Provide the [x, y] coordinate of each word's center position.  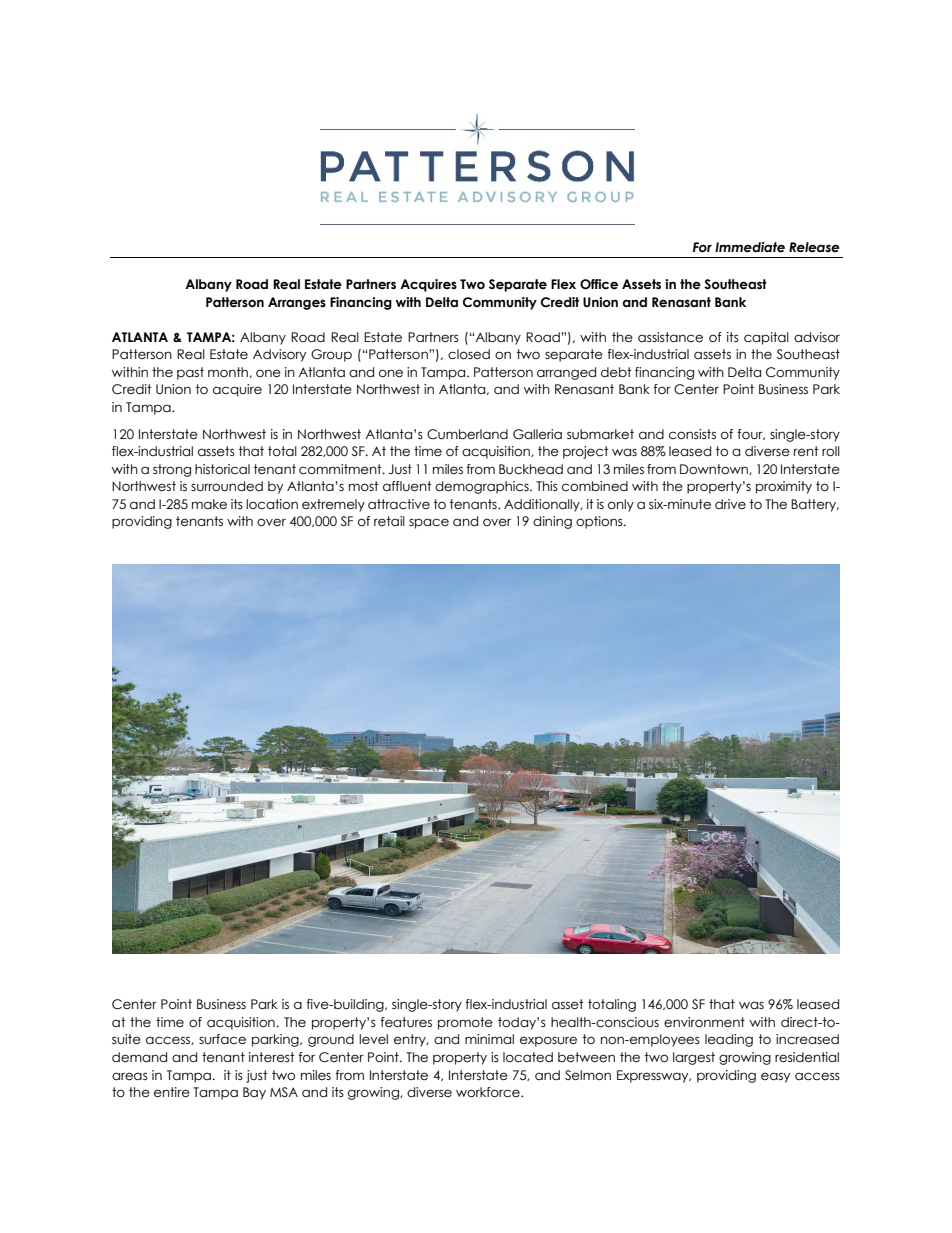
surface [222, 1039]
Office [599, 284]
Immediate [750, 247]
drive [730, 504]
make [209, 504]
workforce [489, 1092]
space [429, 523]
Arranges [297, 303]
